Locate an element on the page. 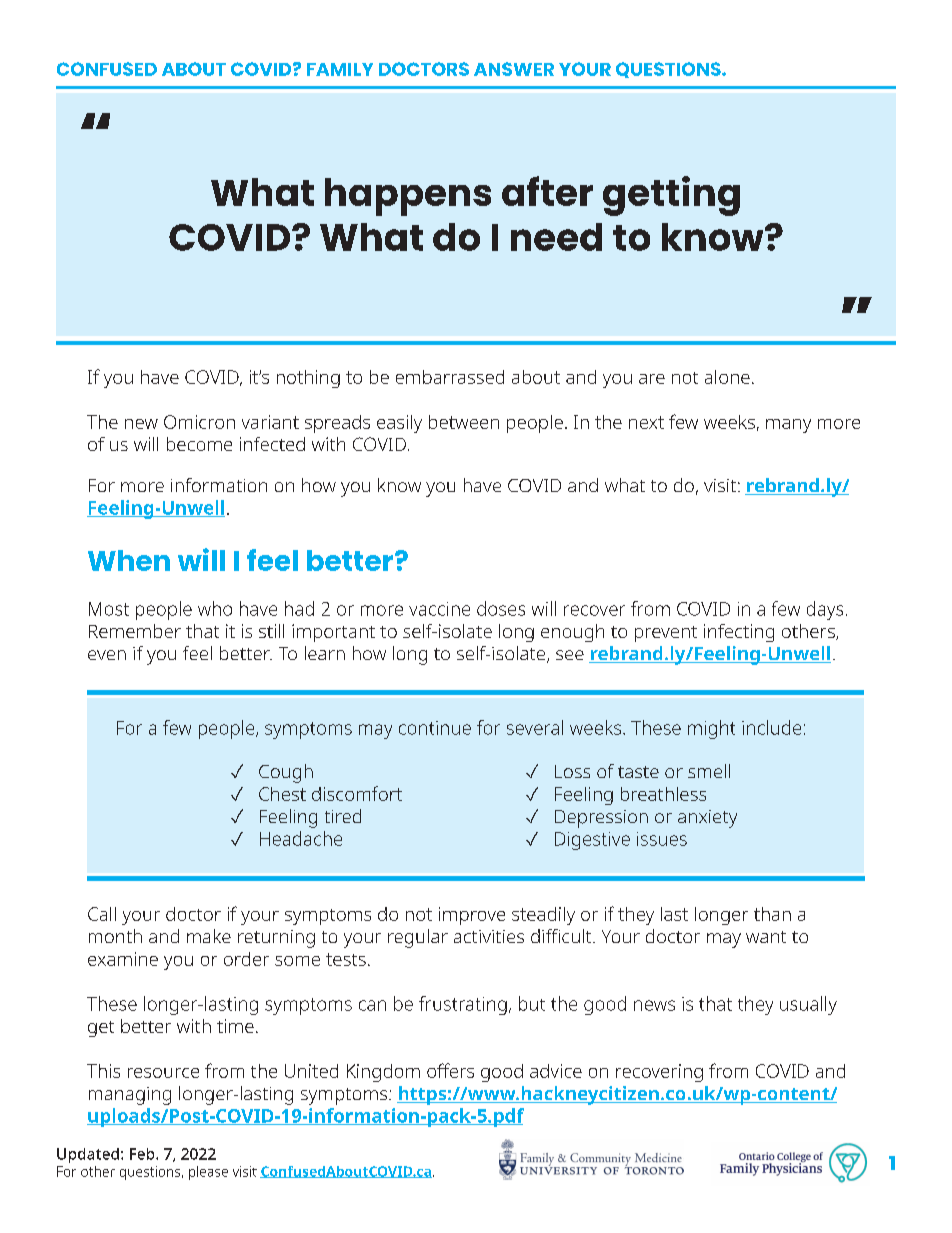 The width and height of the page is (952, 1233). vaccine is located at coordinates (439, 609).
